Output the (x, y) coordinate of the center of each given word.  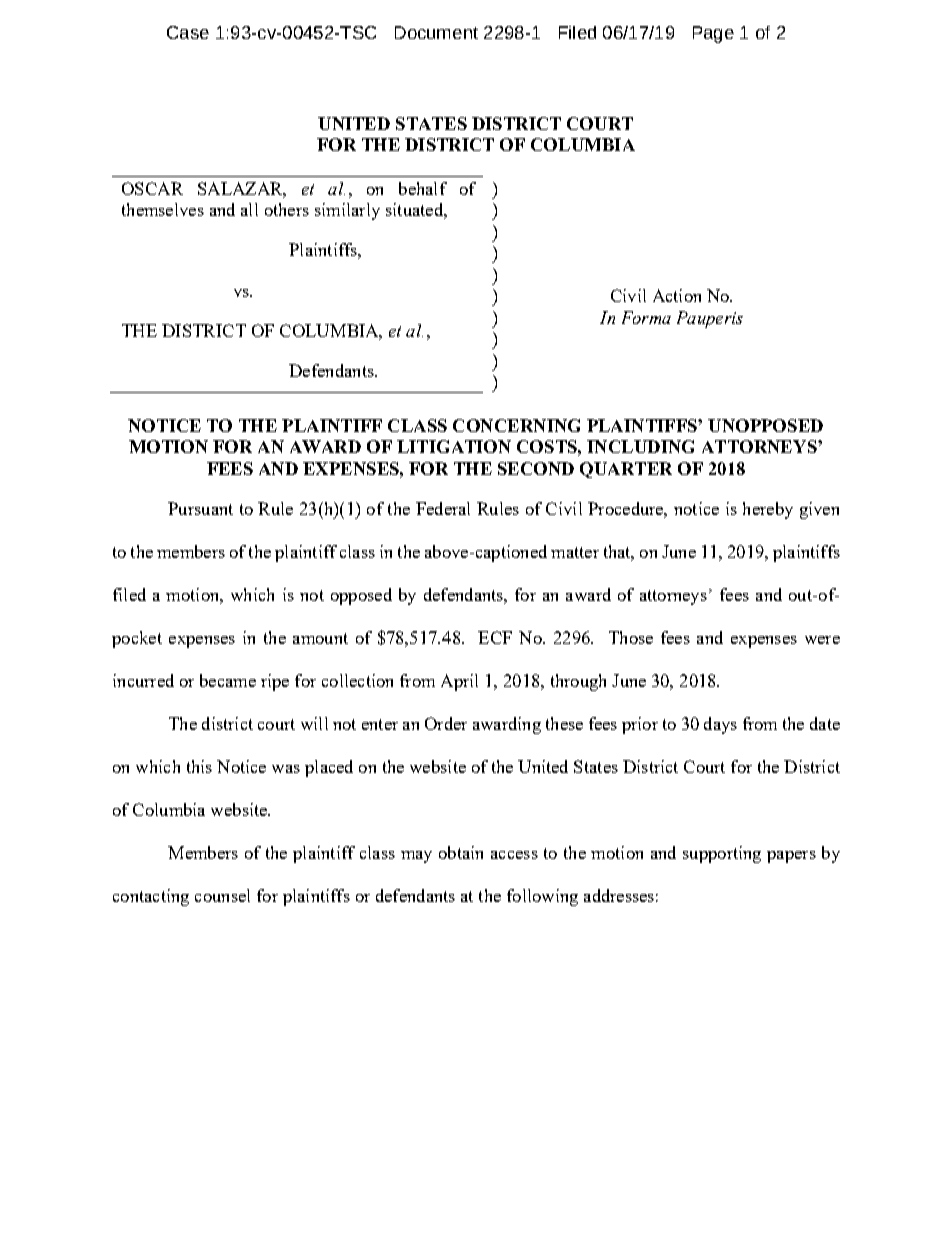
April (459, 682)
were (822, 640)
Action (677, 295)
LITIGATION (454, 446)
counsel (222, 895)
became (228, 680)
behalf (423, 188)
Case (188, 32)
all (249, 209)
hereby (768, 510)
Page (713, 34)
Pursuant (200, 508)
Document (436, 32)
